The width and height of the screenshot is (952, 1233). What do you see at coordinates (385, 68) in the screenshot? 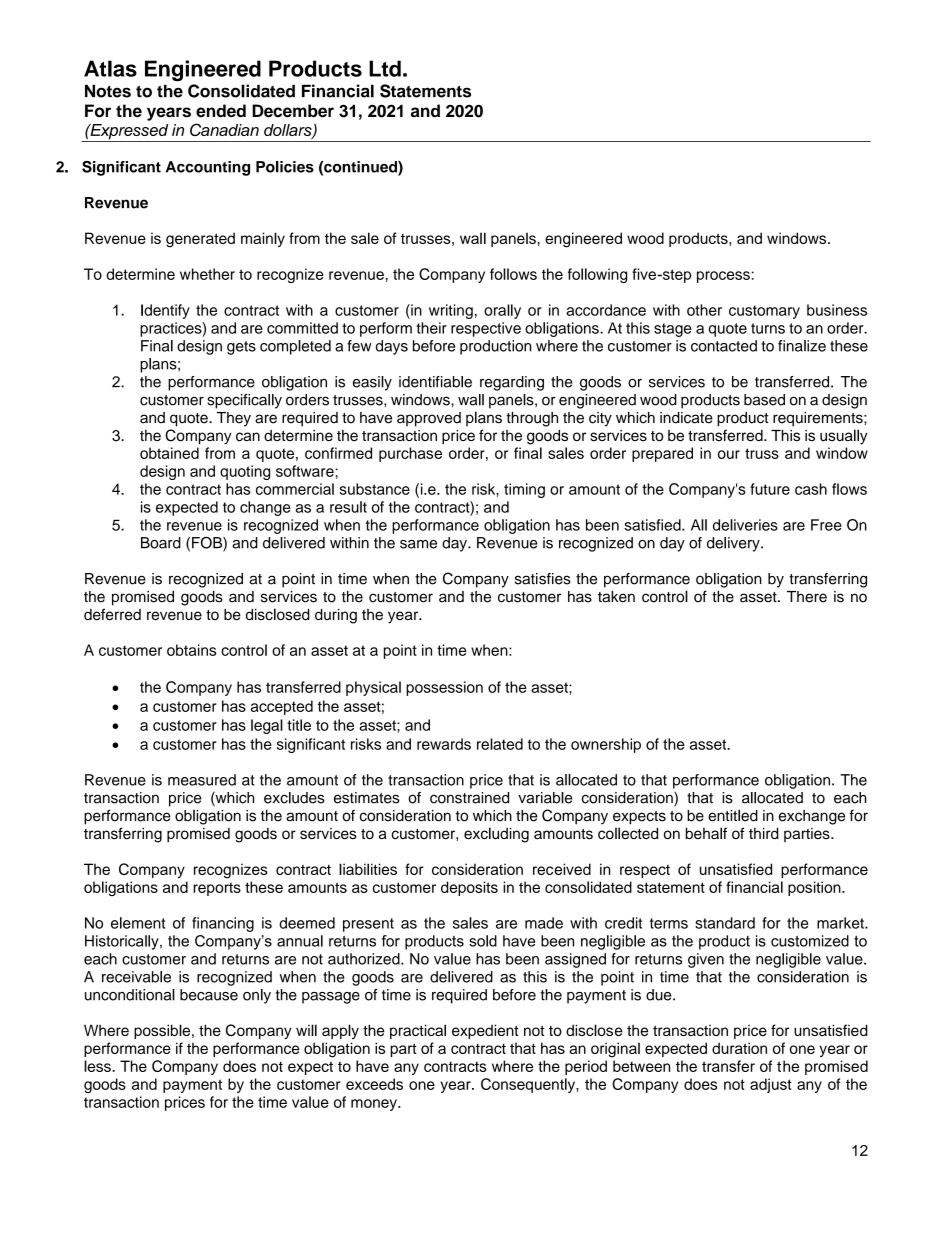
I see `Ltd` at bounding box center [385, 68].
